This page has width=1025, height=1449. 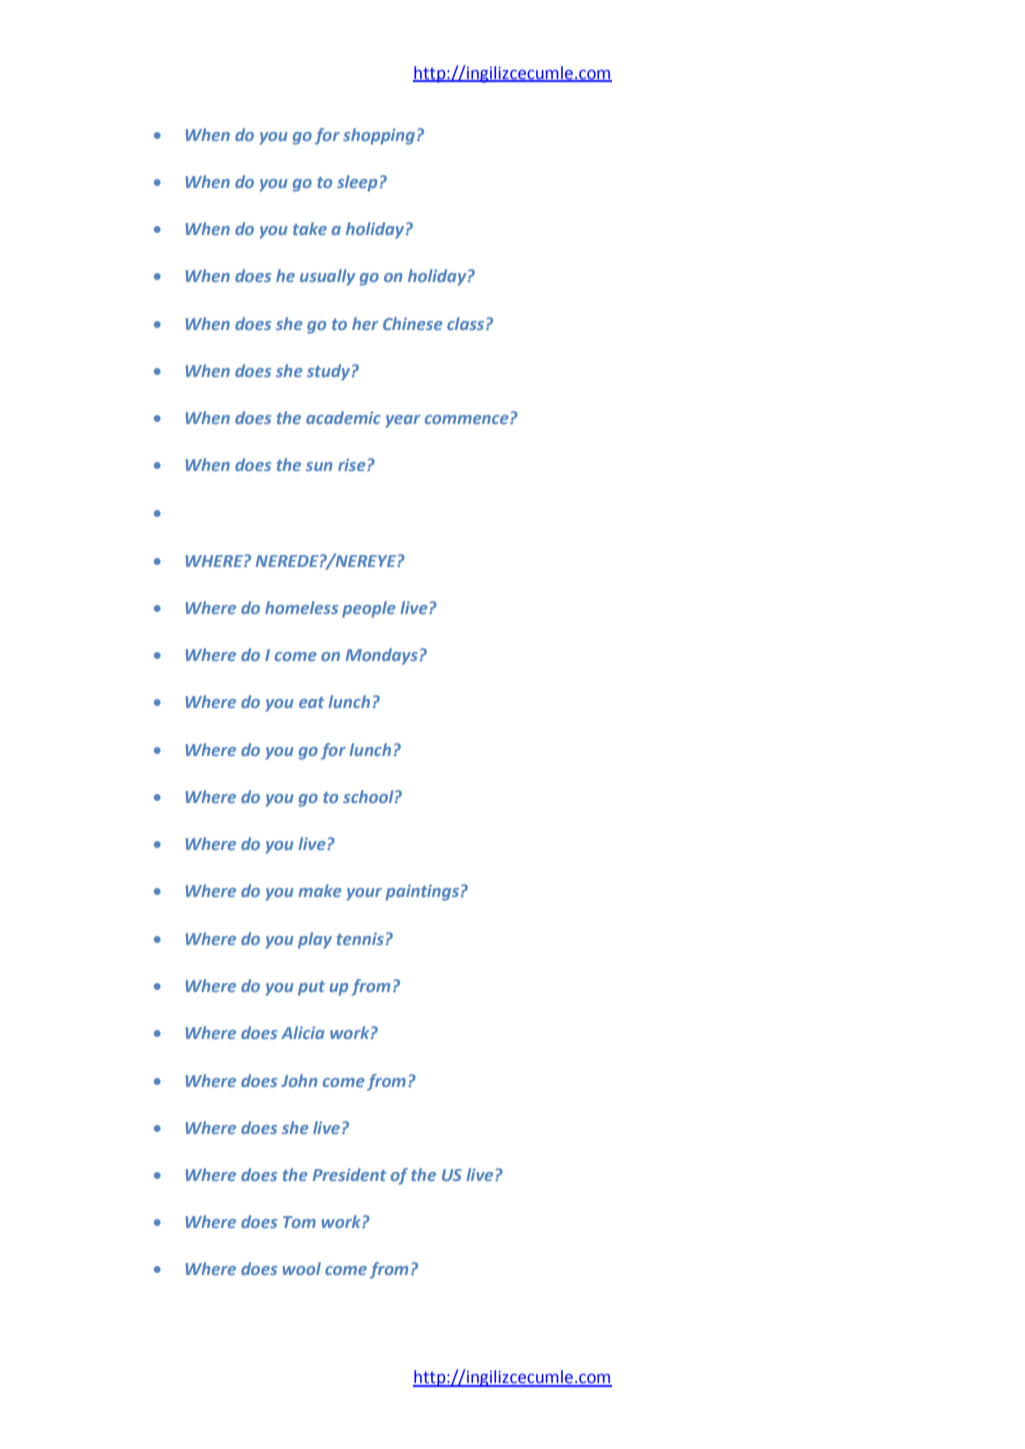 What do you see at coordinates (349, 1174) in the page?
I see `President` at bounding box center [349, 1174].
